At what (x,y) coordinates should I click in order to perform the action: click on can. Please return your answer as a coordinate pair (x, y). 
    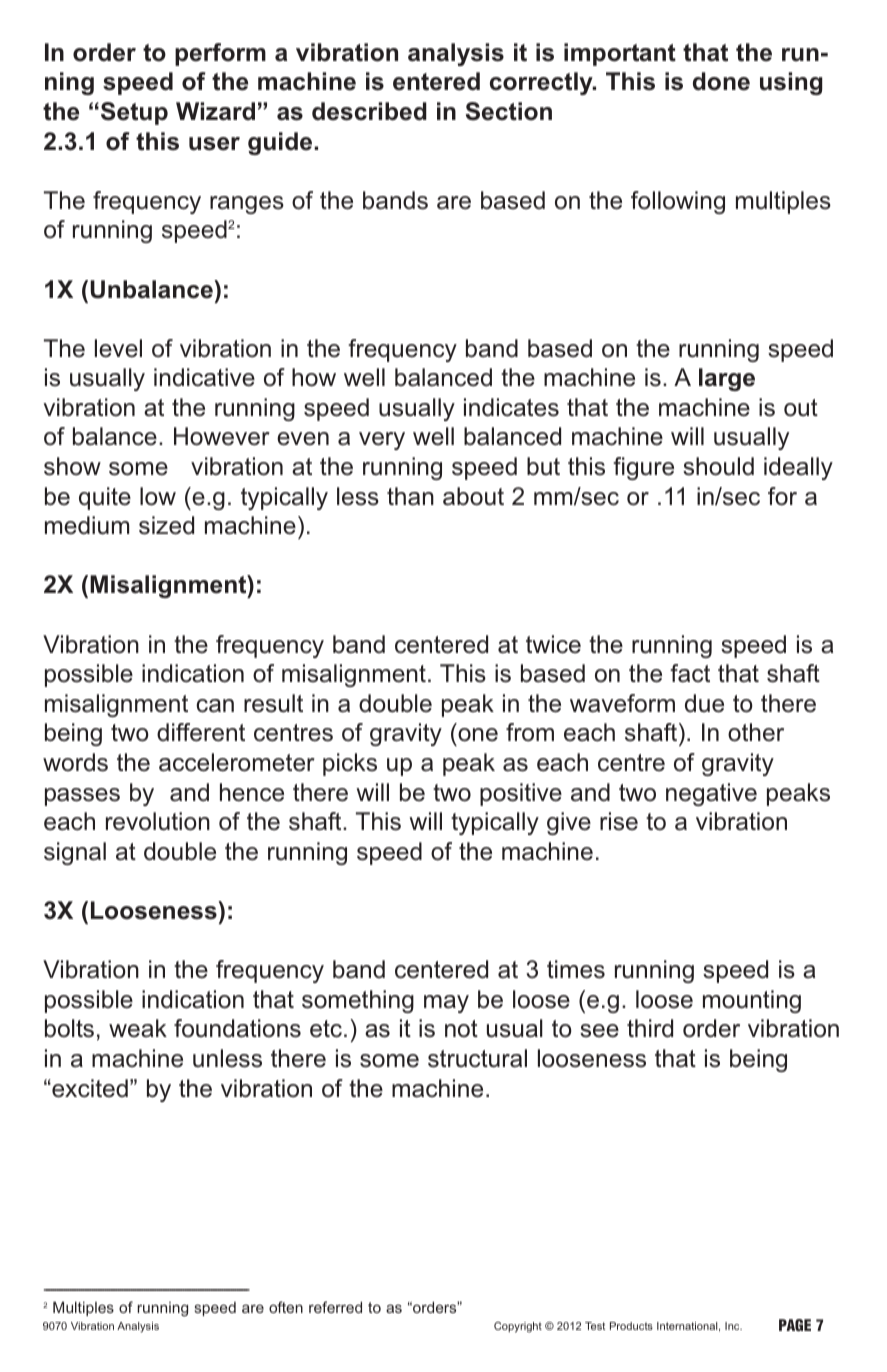
    Looking at the image, I should click on (215, 706).
